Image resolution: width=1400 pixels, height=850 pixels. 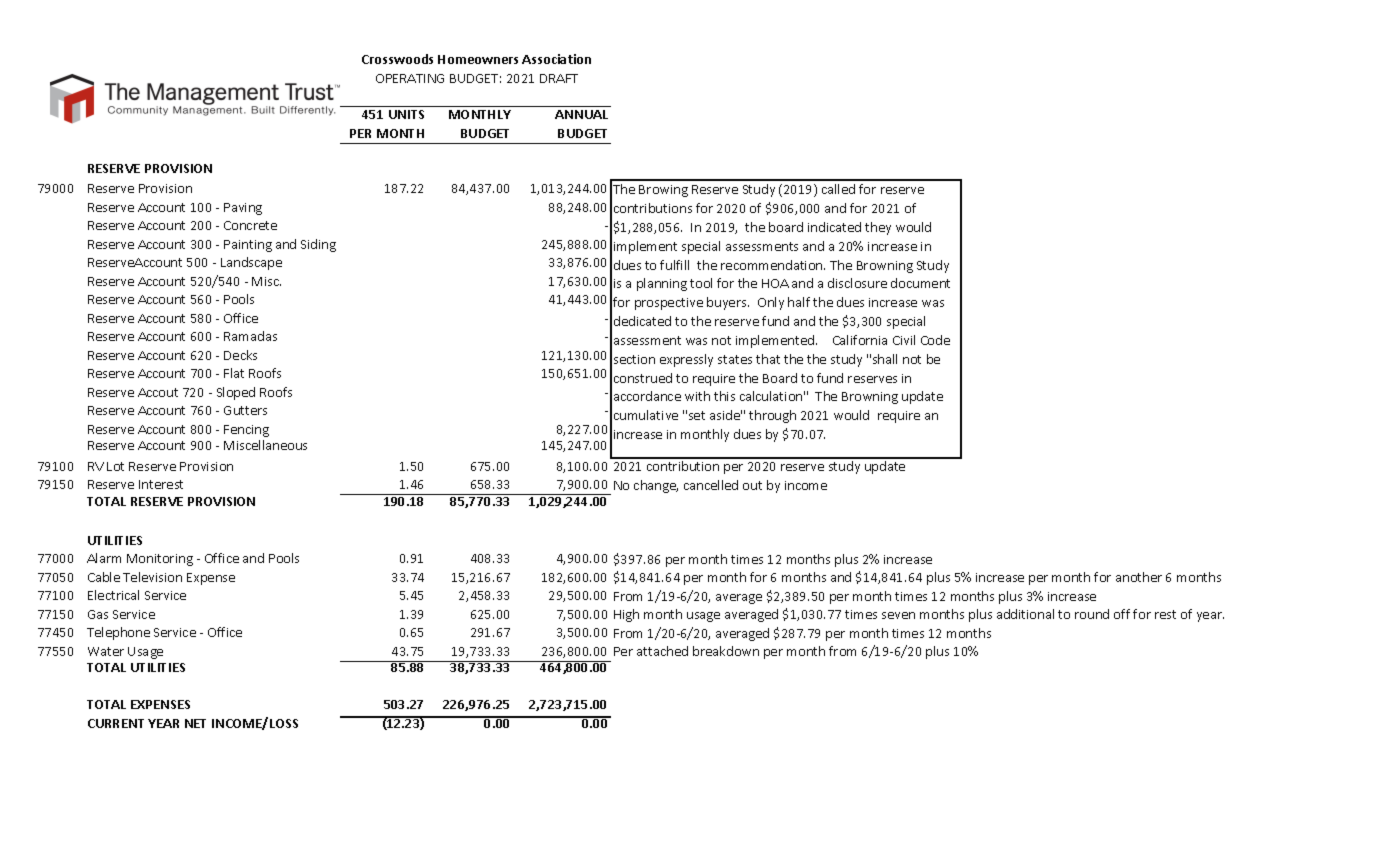 What do you see at coordinates (410, 78) in the page?
I see `OPERATING` at bounding box center [410, 78].
